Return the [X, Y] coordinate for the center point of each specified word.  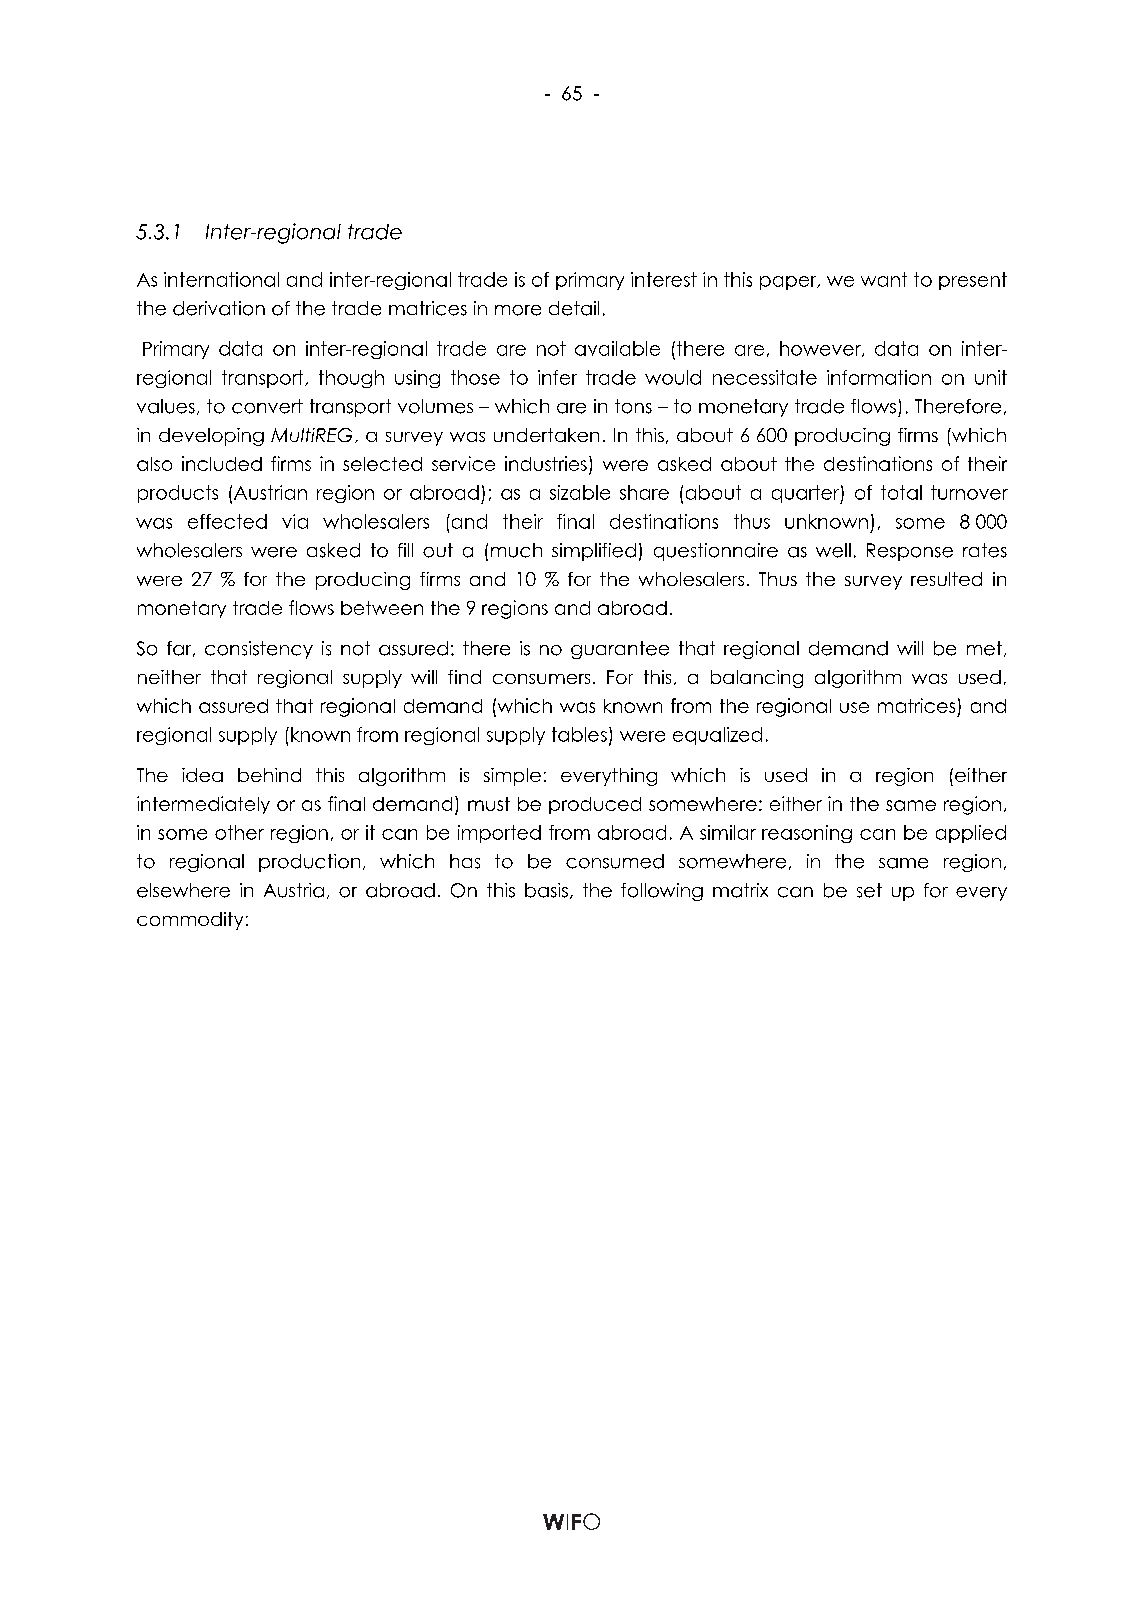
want [884, 279]
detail [574, 308]
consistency [259, 650]
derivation [219, 308]
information [879, 377]
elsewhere [183, 890]
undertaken [546, 435]
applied [971, 834]
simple [512, 777]
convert [267, 406]
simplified [594, 552]
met [984, 648]
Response [910, 552]
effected [227, 521]
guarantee [620, 650]
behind [269, 775]
